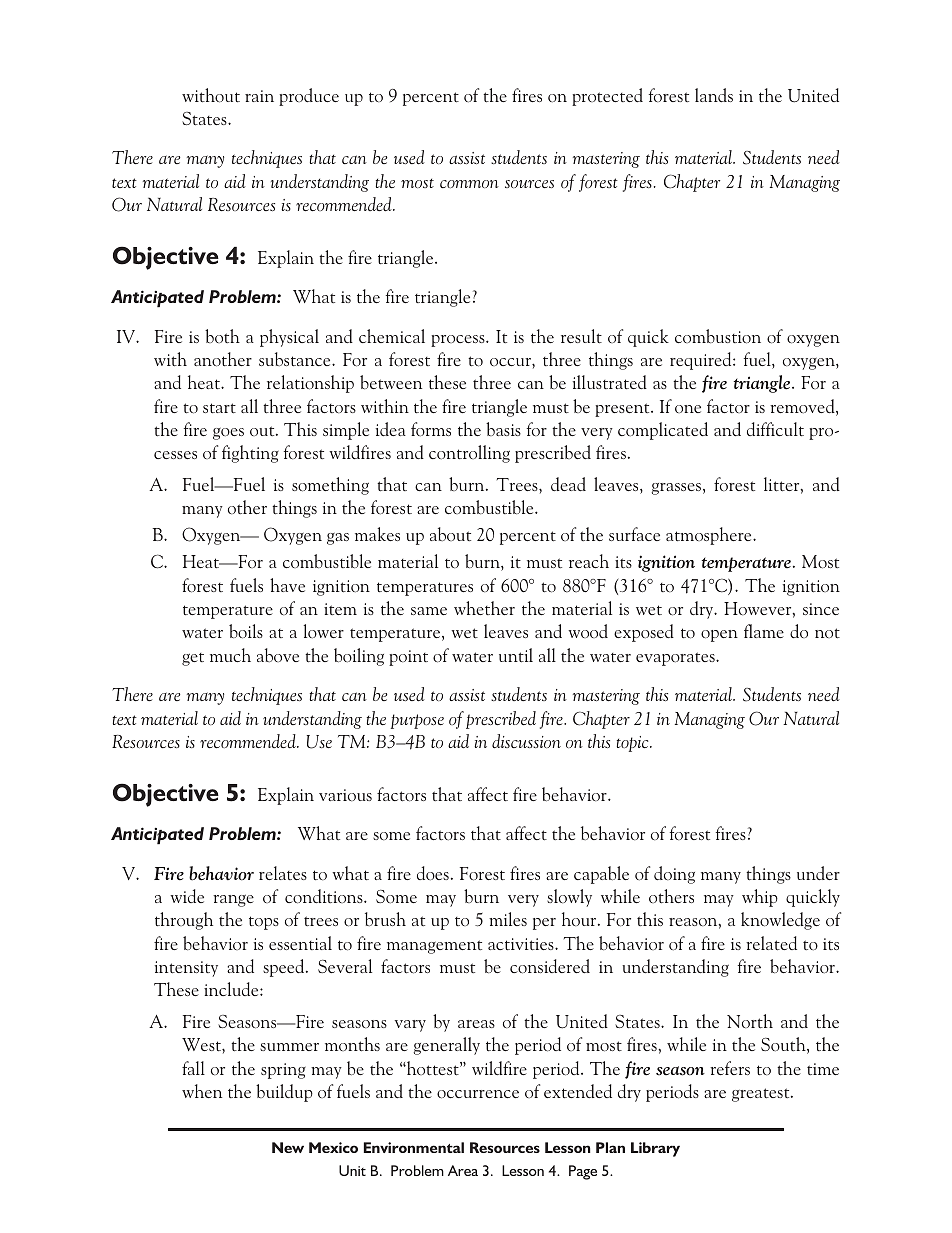 Image resolution: width=952 pixels, height=1233 pixels. I want to click on common, so click(469, 184).
